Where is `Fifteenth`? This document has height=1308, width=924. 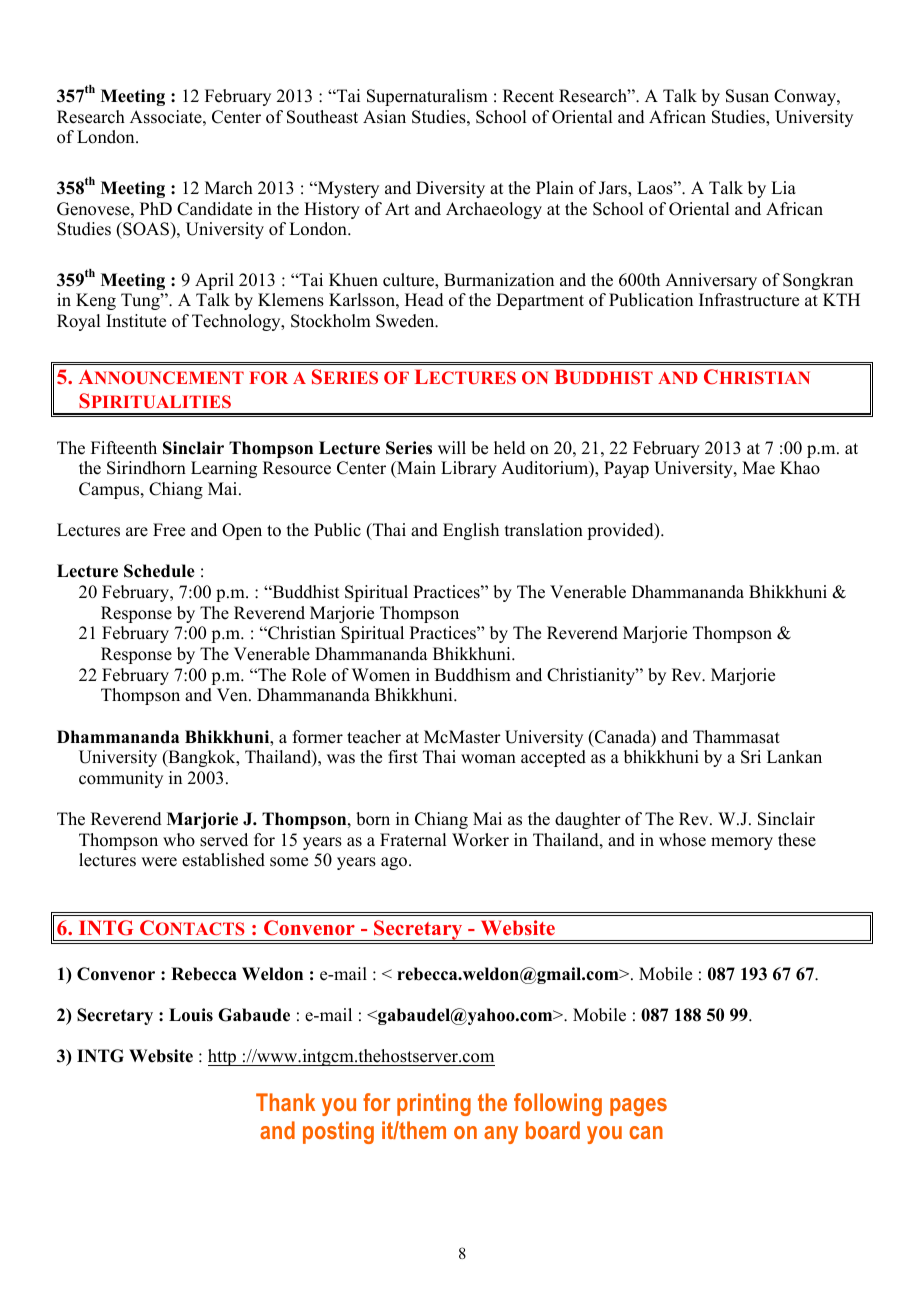
Fifteenth is located at coordinates (124, 448).
